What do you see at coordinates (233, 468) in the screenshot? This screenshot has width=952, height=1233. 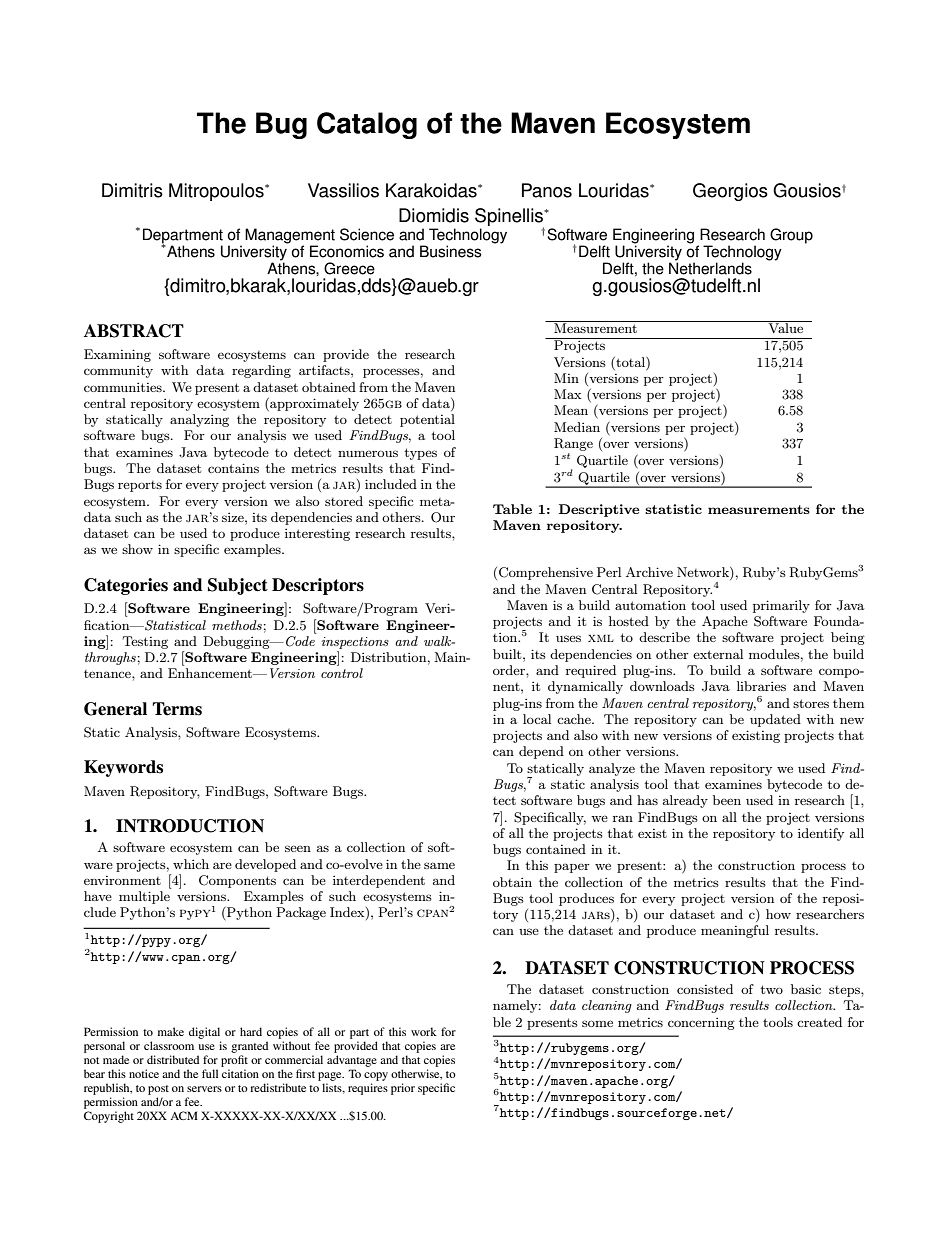 I see `contains` at bounding box center [233, 468].
